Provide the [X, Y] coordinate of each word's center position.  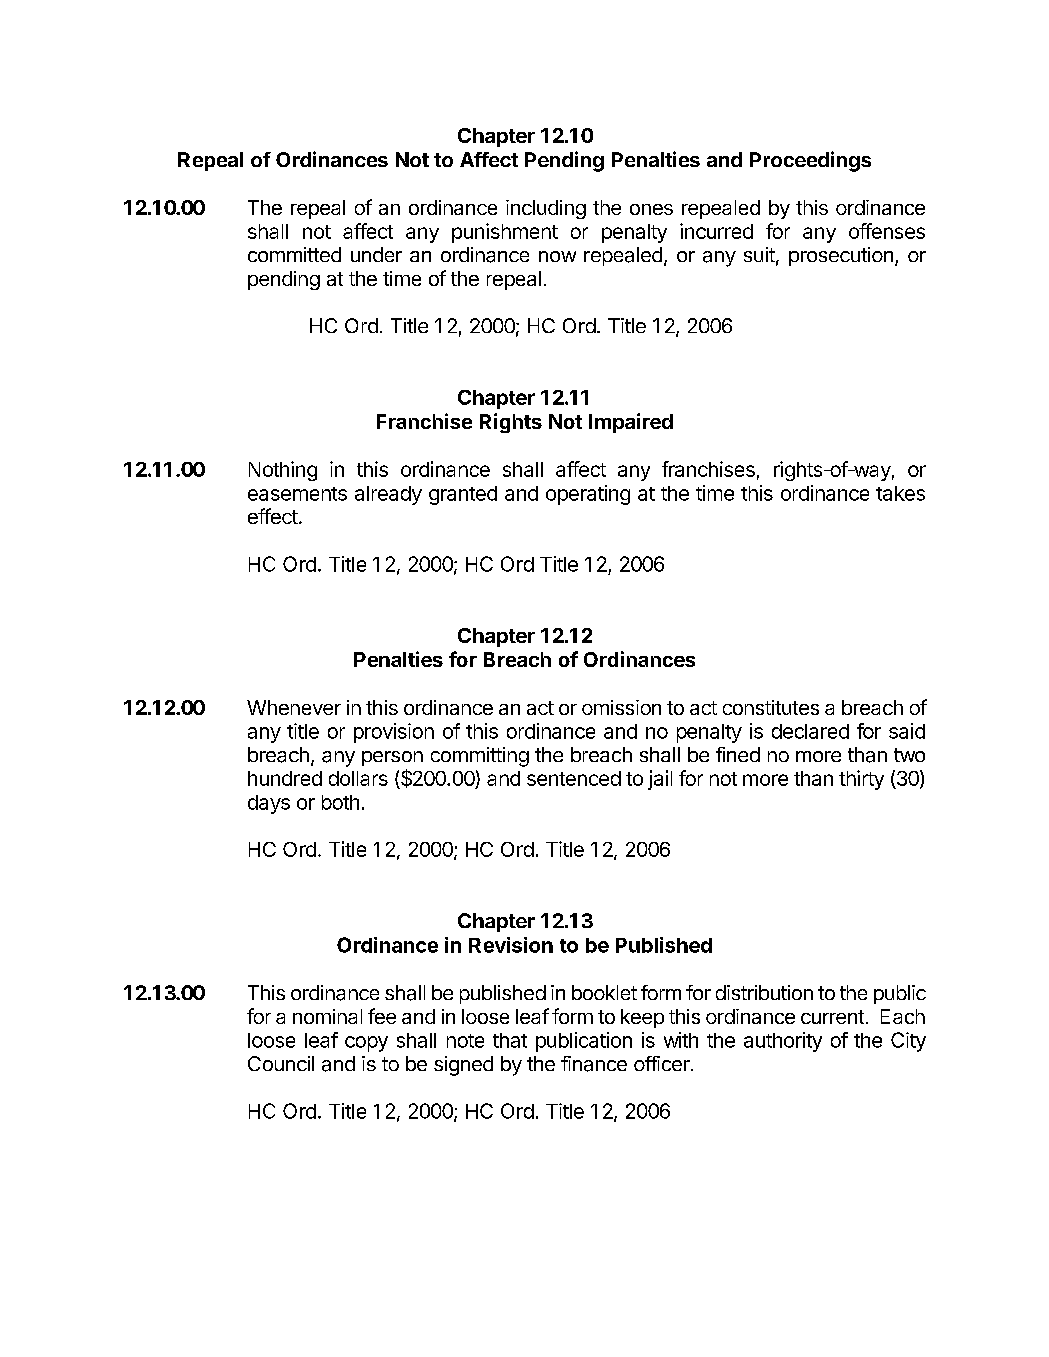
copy [366, 1044]
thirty [861, 780]
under [376, 254]
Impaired [631, 423]
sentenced [574, 778]
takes [900, 493]
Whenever [294, 707]
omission [621, 707]
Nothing [283, 471]
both [340, 802]
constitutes [771, 707]
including [546, 209]
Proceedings [810, 161]
